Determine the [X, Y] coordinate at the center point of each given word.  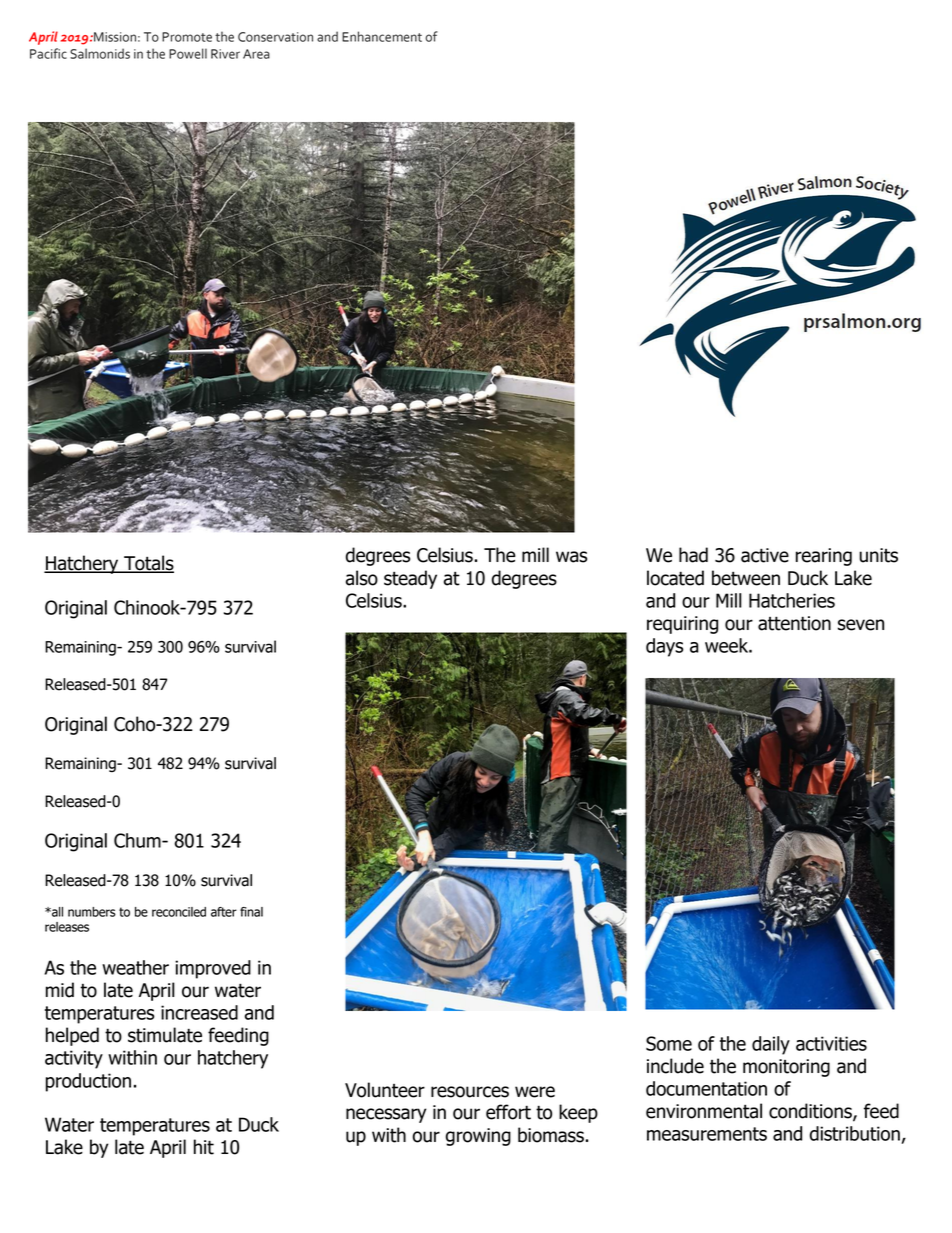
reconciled [179, 912]
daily [771, 1045]
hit [204, 1147]
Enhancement [382, 36]
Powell [188, 53]
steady [410, 579]
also [362, 578]
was [571, 557]
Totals [148, 564]
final [251, 912]
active [765, 555]
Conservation [275, 37]
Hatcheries [792, 600]
